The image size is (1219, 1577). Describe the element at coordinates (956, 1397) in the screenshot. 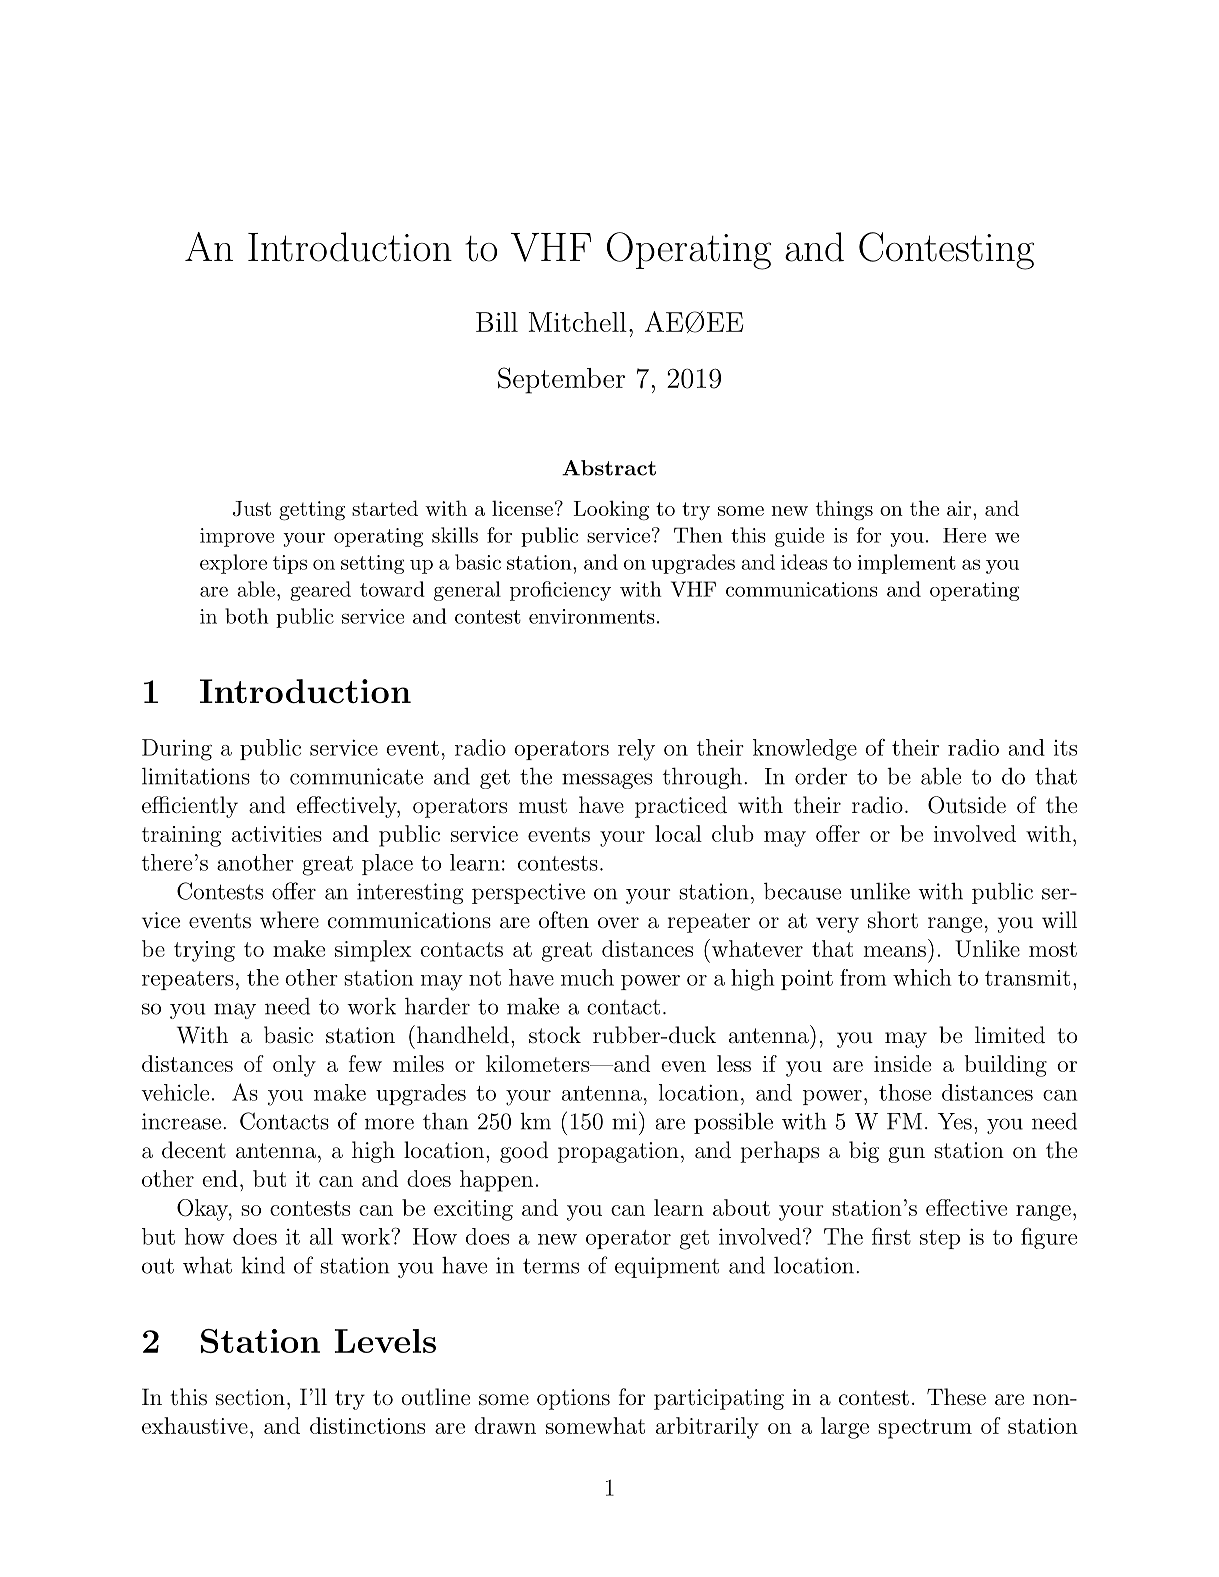

I see `These` at that location.
